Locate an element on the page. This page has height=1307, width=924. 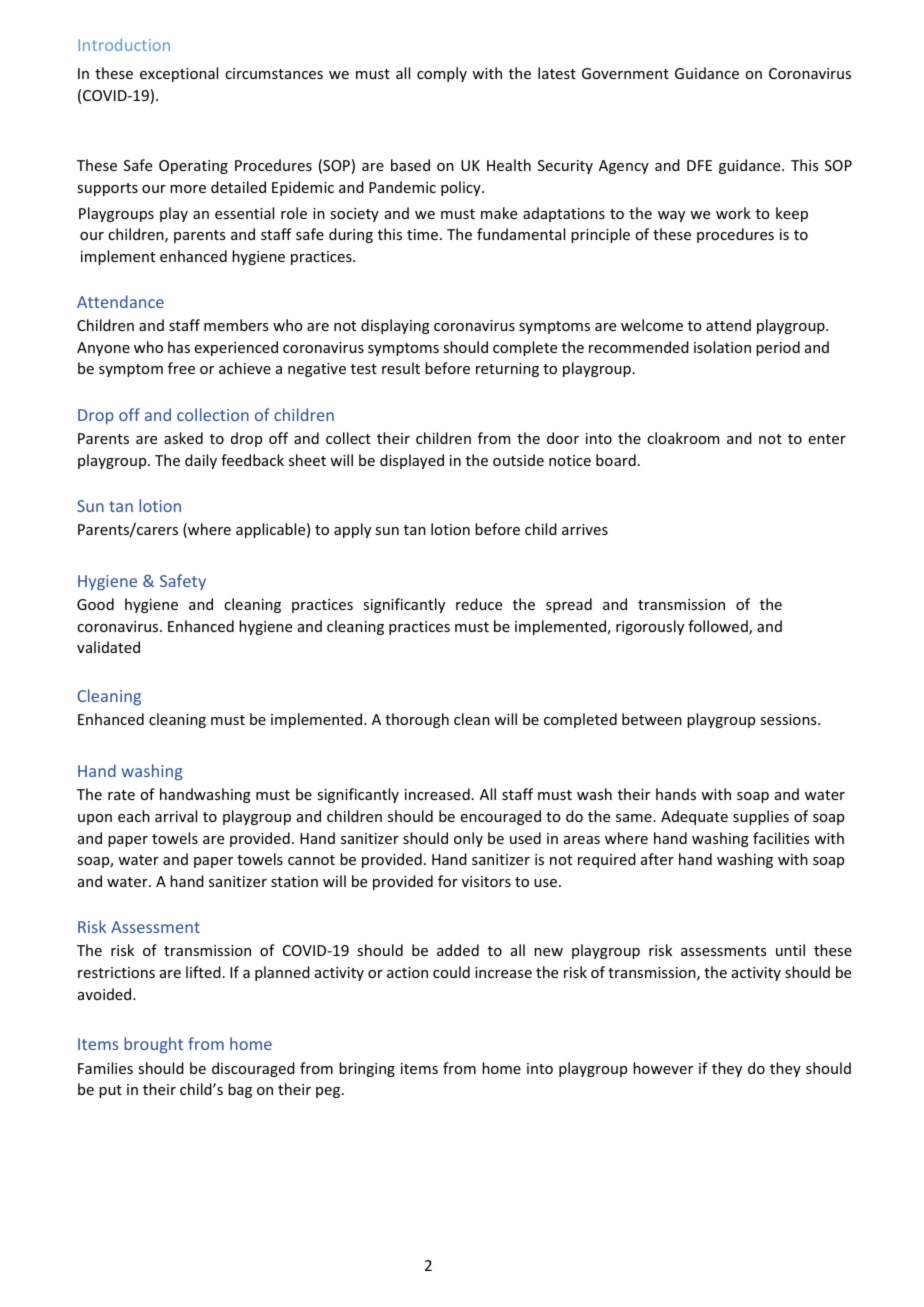
reduce is located at coordinates (479, 604).
